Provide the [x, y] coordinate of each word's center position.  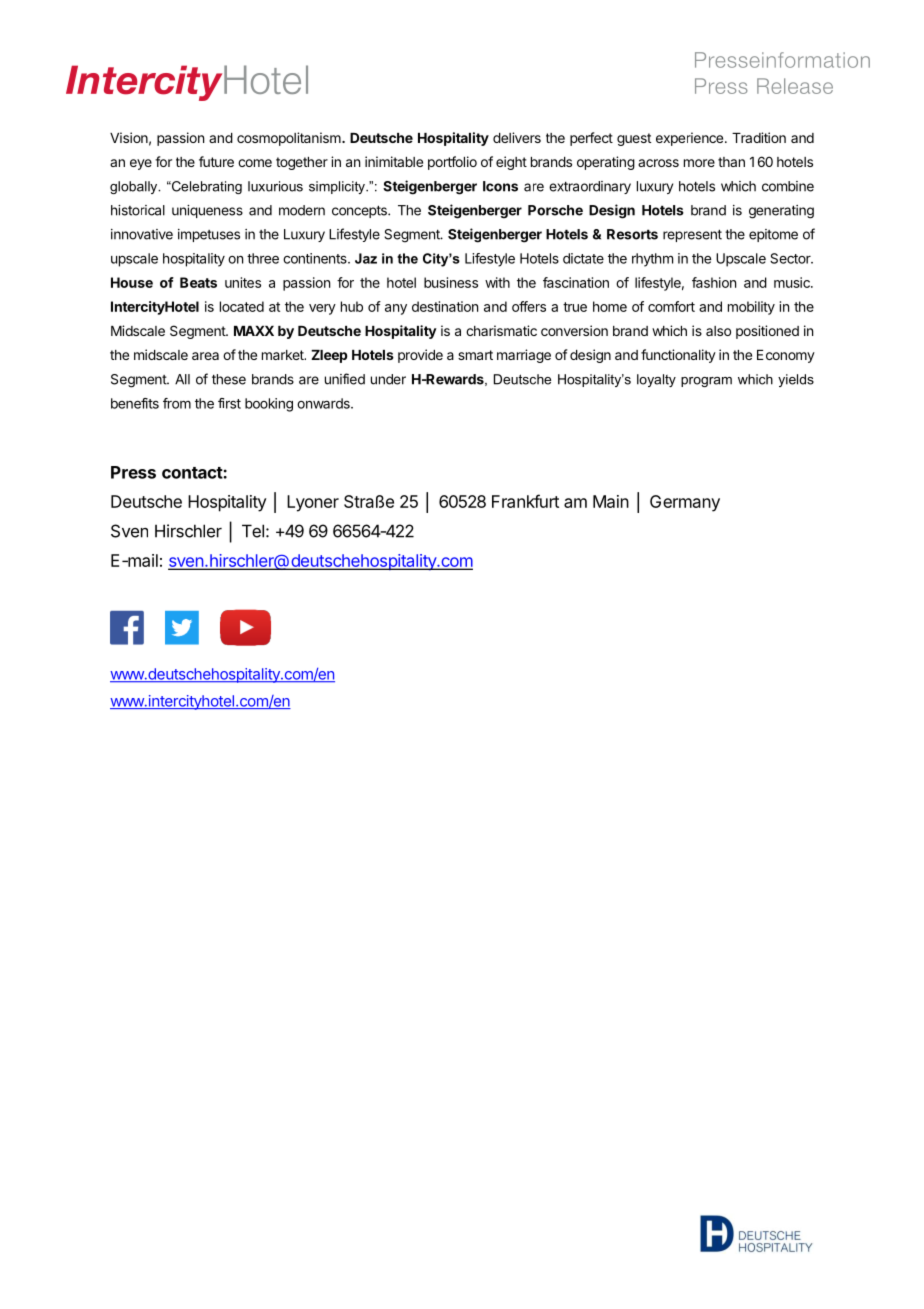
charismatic [501, 330]
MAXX [254, 331]
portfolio [452, 163]
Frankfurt [525, 501]
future [216, 161]
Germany [685, 503]
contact [193, 473]
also [718, 331]
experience [691, 139]
